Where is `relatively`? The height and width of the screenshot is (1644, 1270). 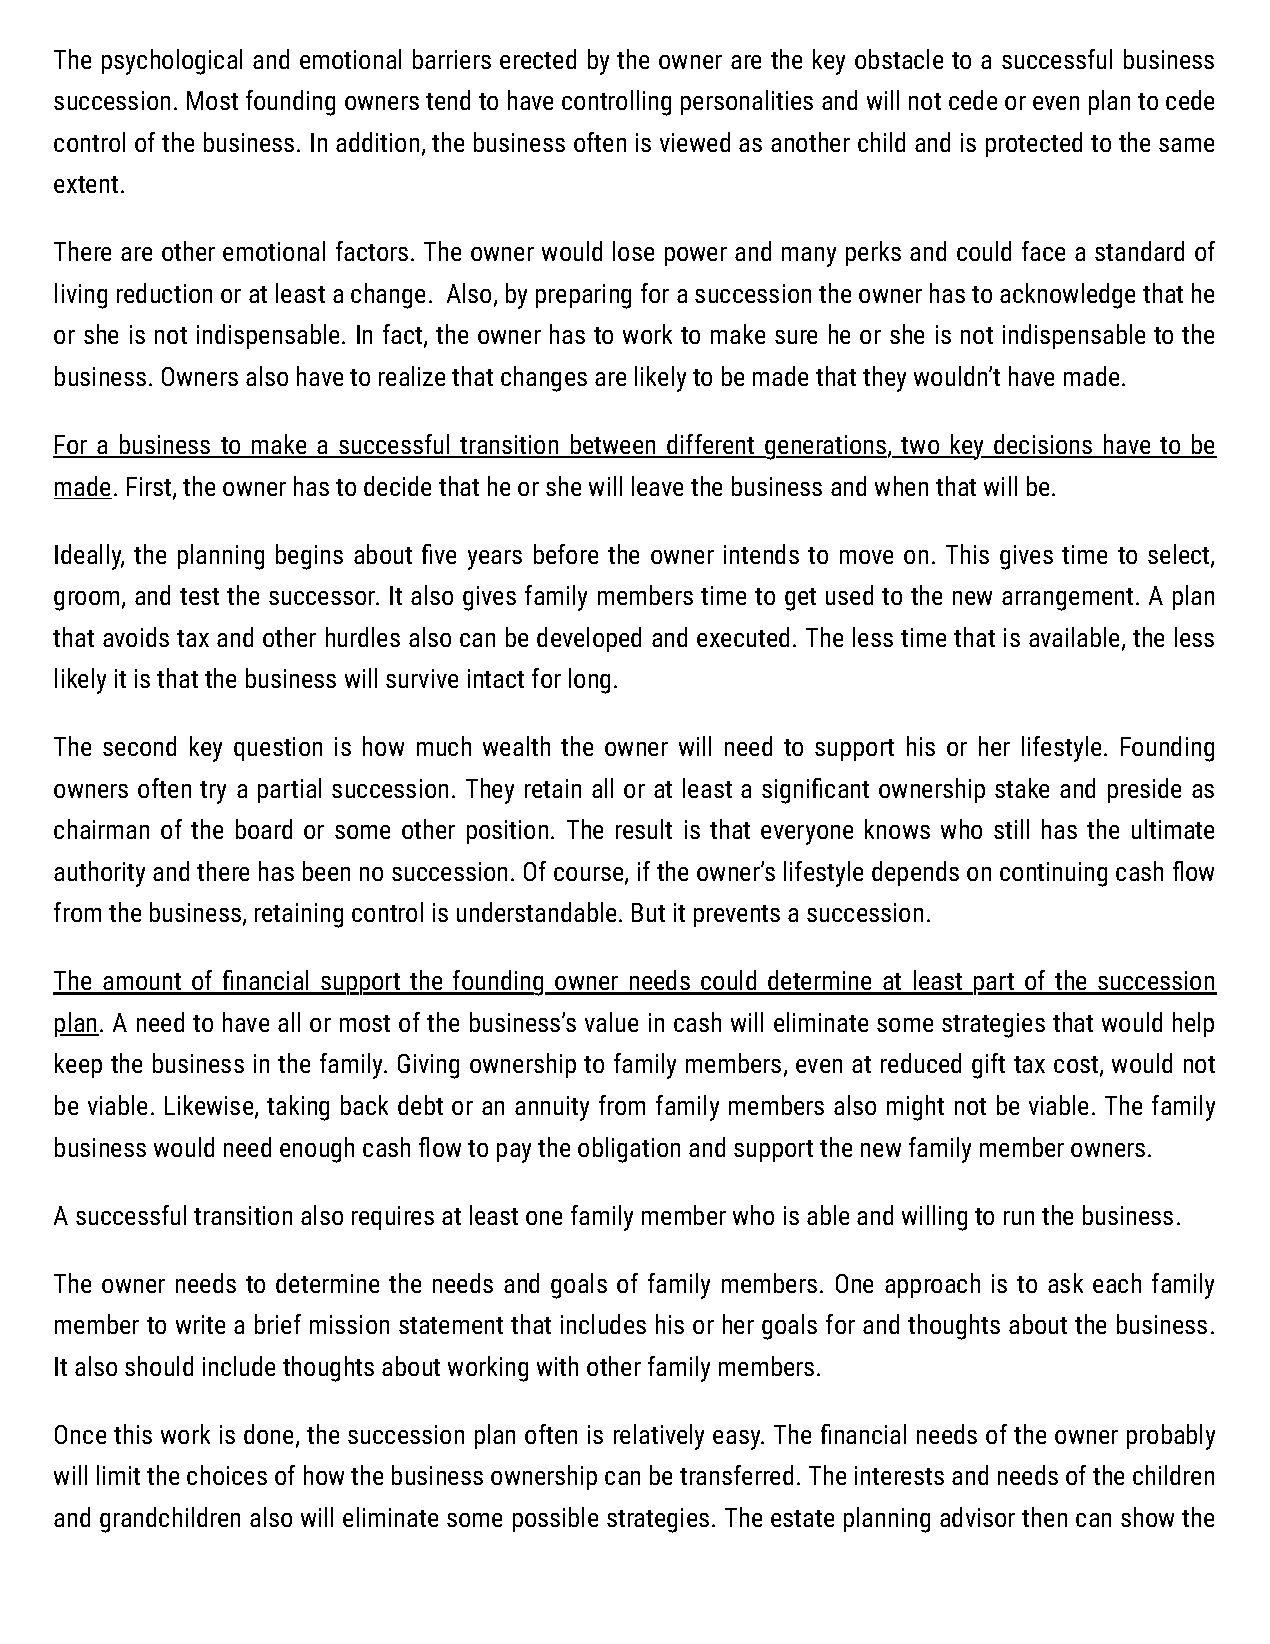
relatively is located at coordinates (659, 1437).
